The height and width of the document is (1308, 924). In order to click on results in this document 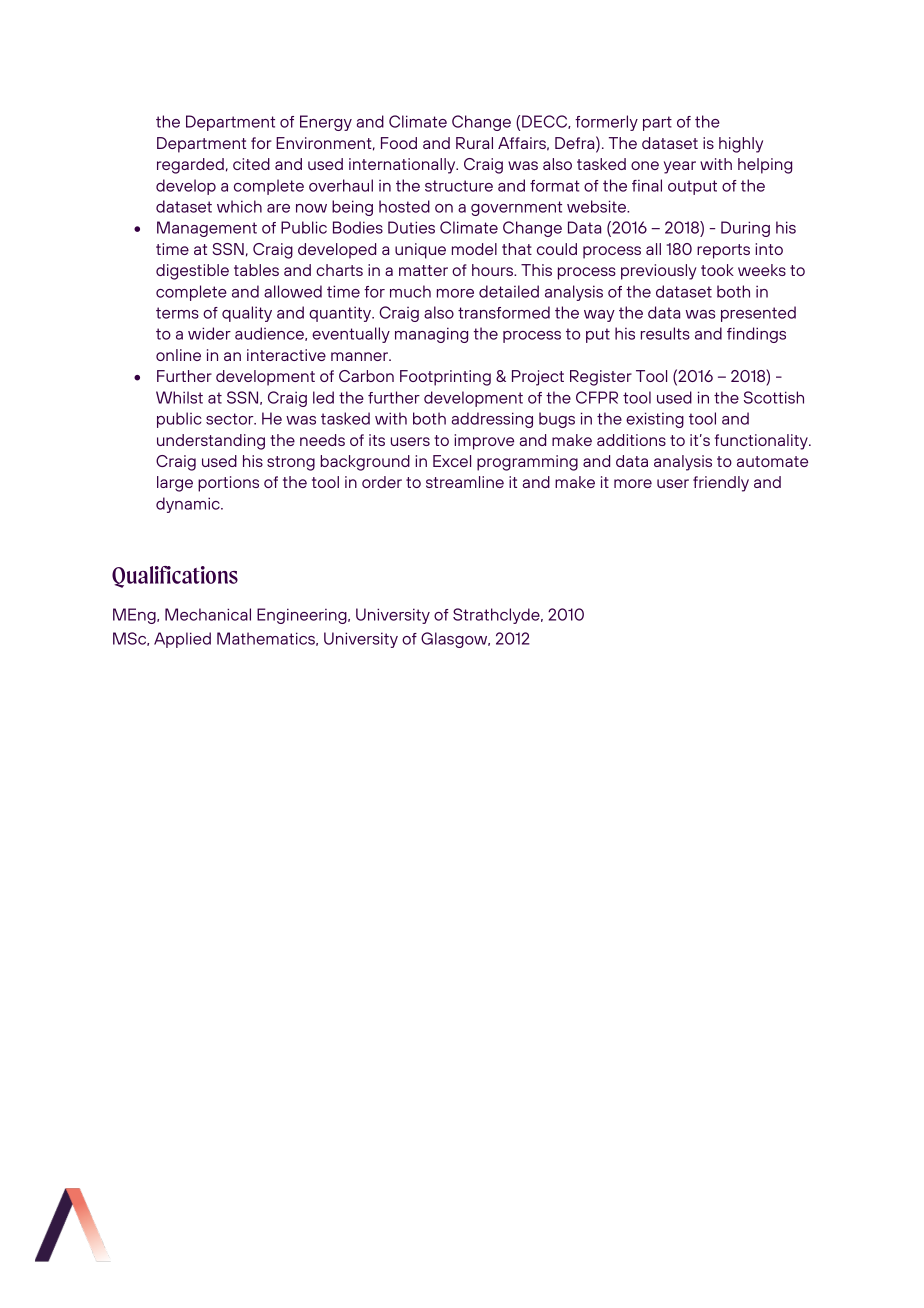, I will do `click(665, 333)`.
